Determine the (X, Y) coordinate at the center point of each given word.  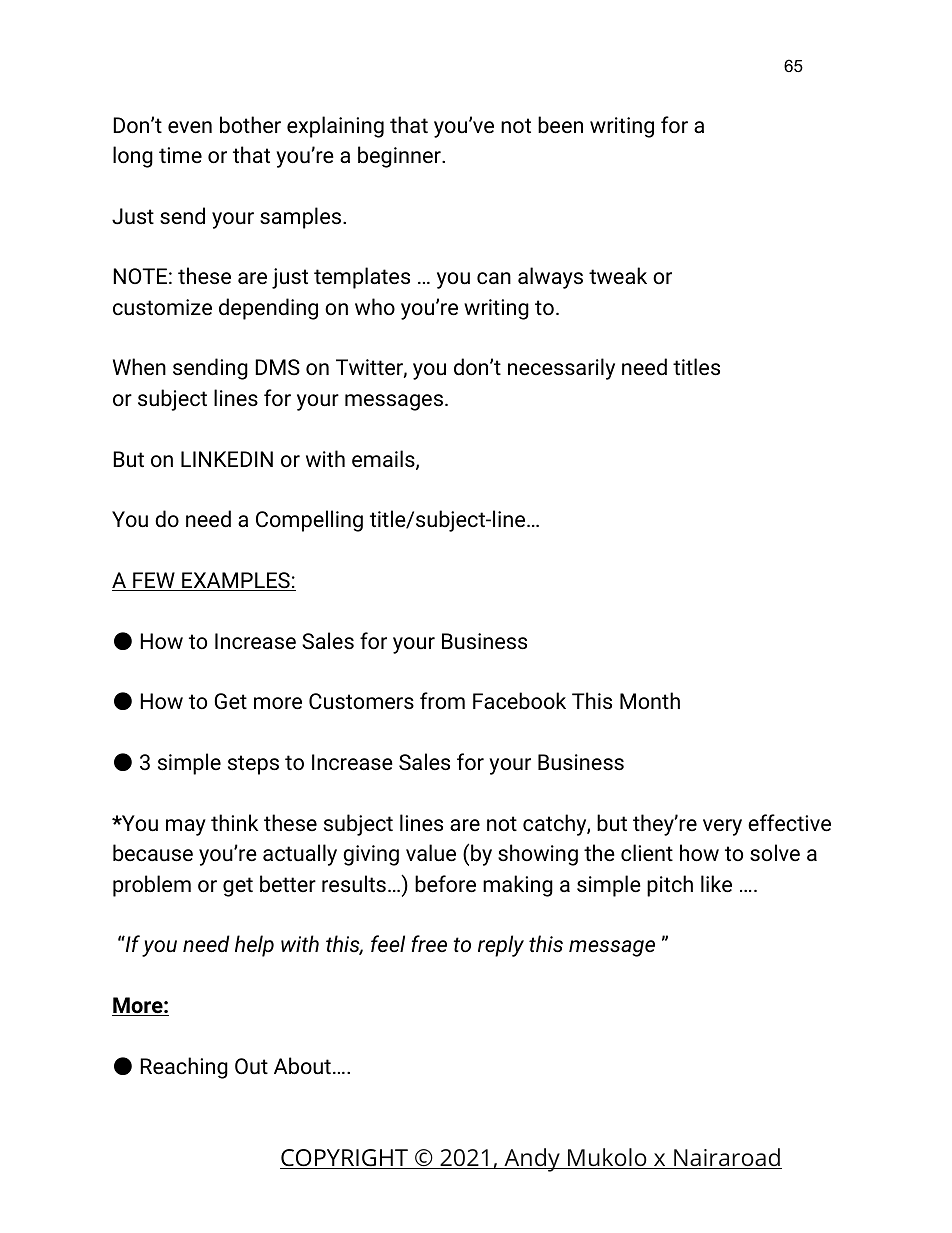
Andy (532, 1160)
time (180, 155)
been (560, 125)
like (716, 884)
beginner (400, 157)
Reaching (184, 1068)
